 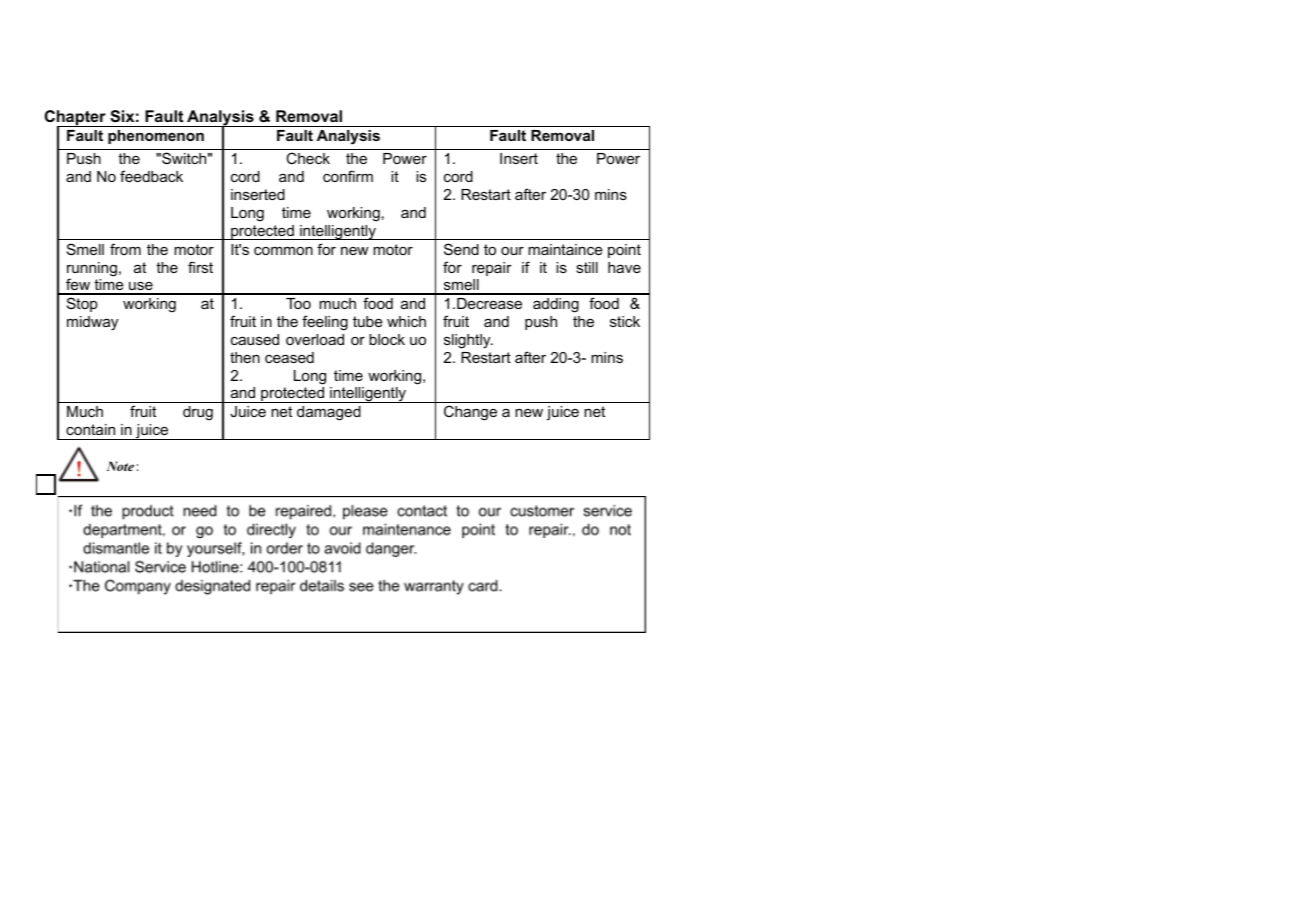 What do you see at coordinates (156, 137) in the screenshot?
I see `phenomenon` at bounding box center [156, 137].
